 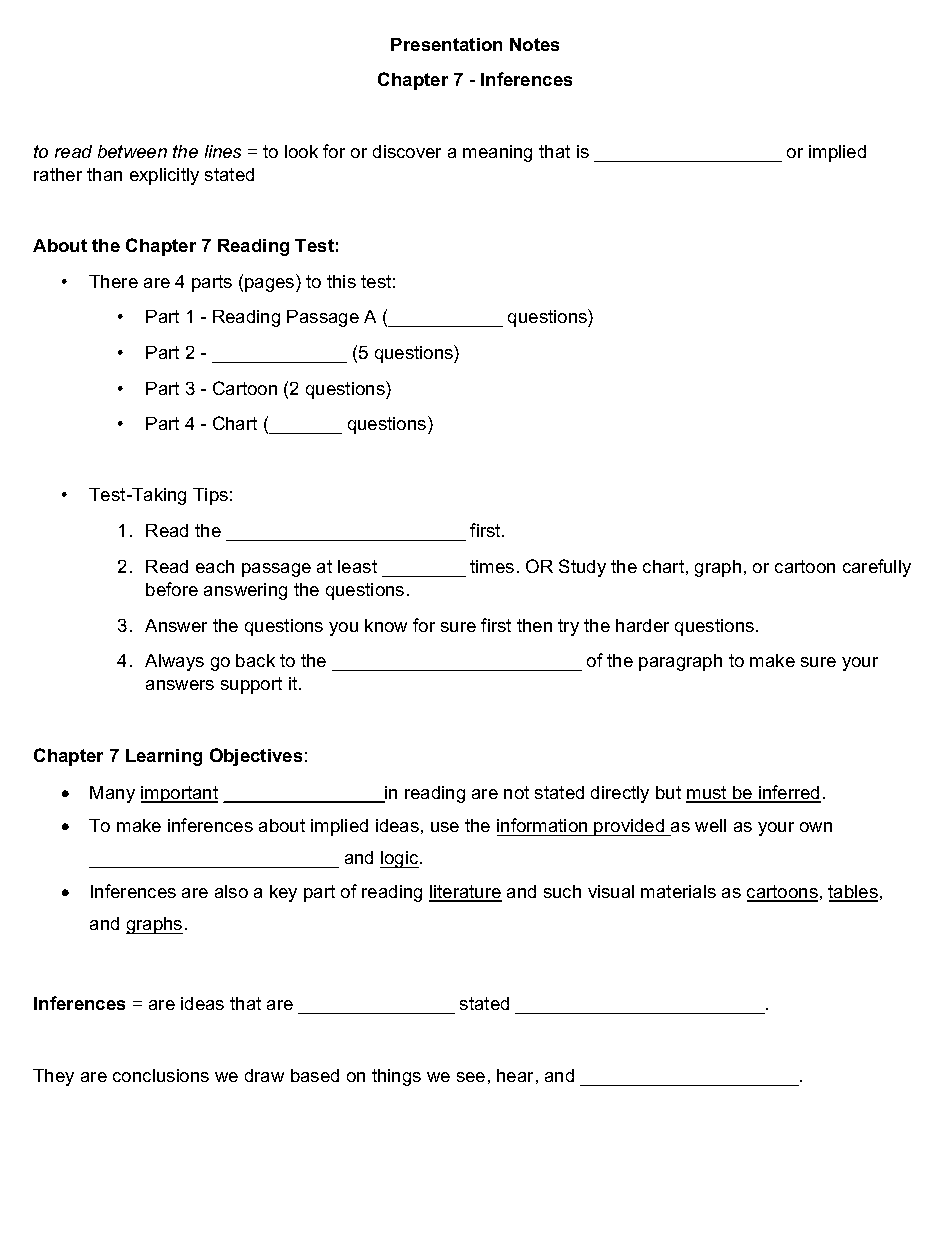 I want to click on Notes, so click(x=534, y=44).
